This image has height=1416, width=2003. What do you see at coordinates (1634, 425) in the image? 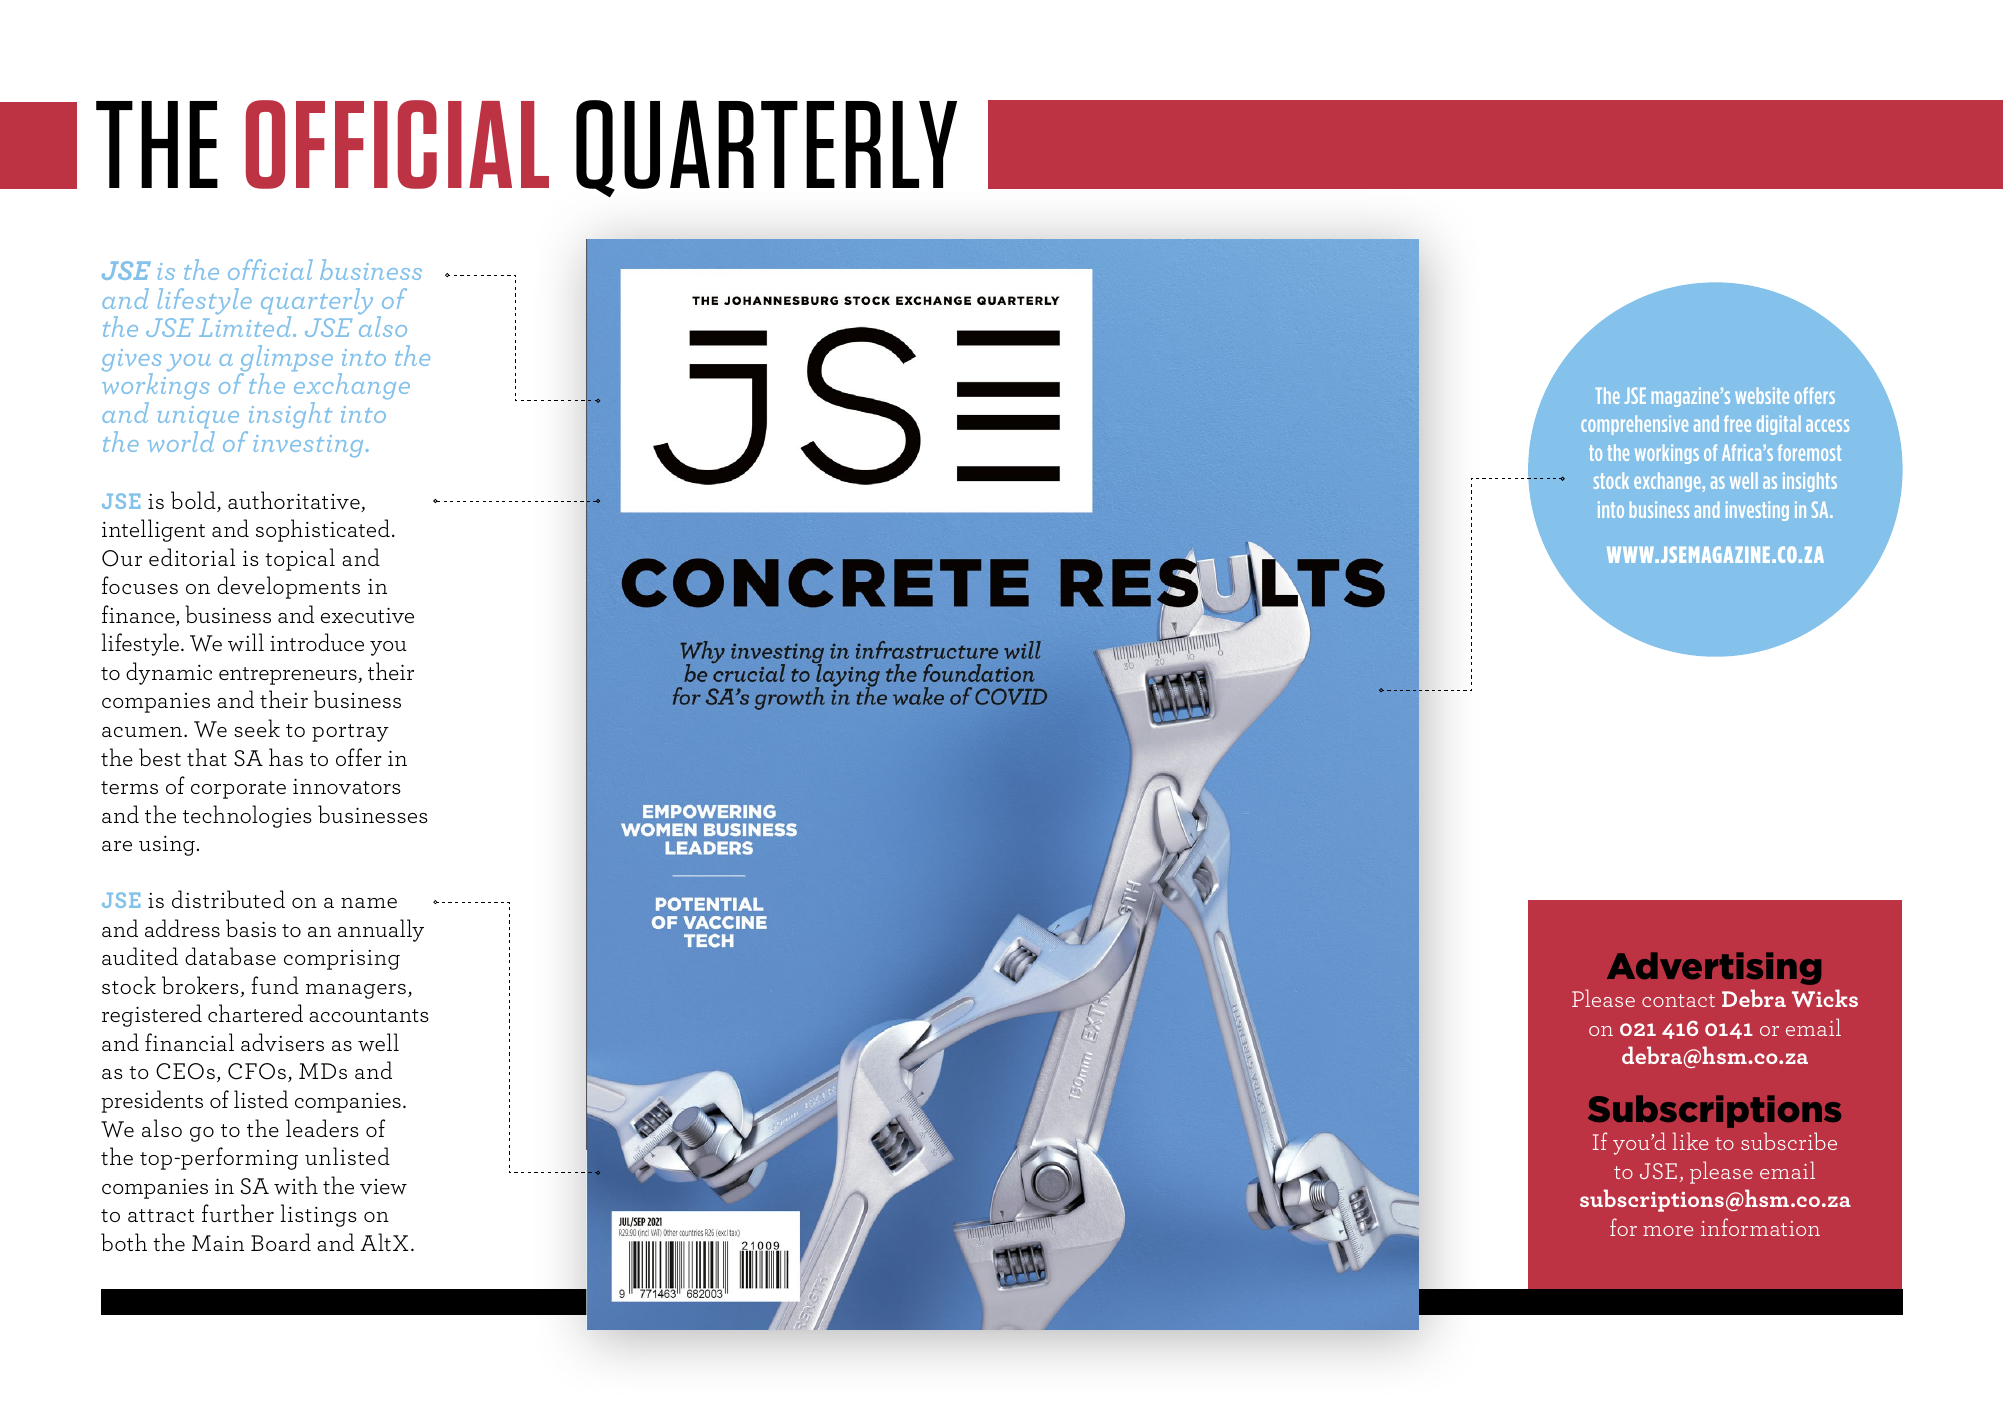
I see `comprehensive` at bounding box center [1634, 425].
